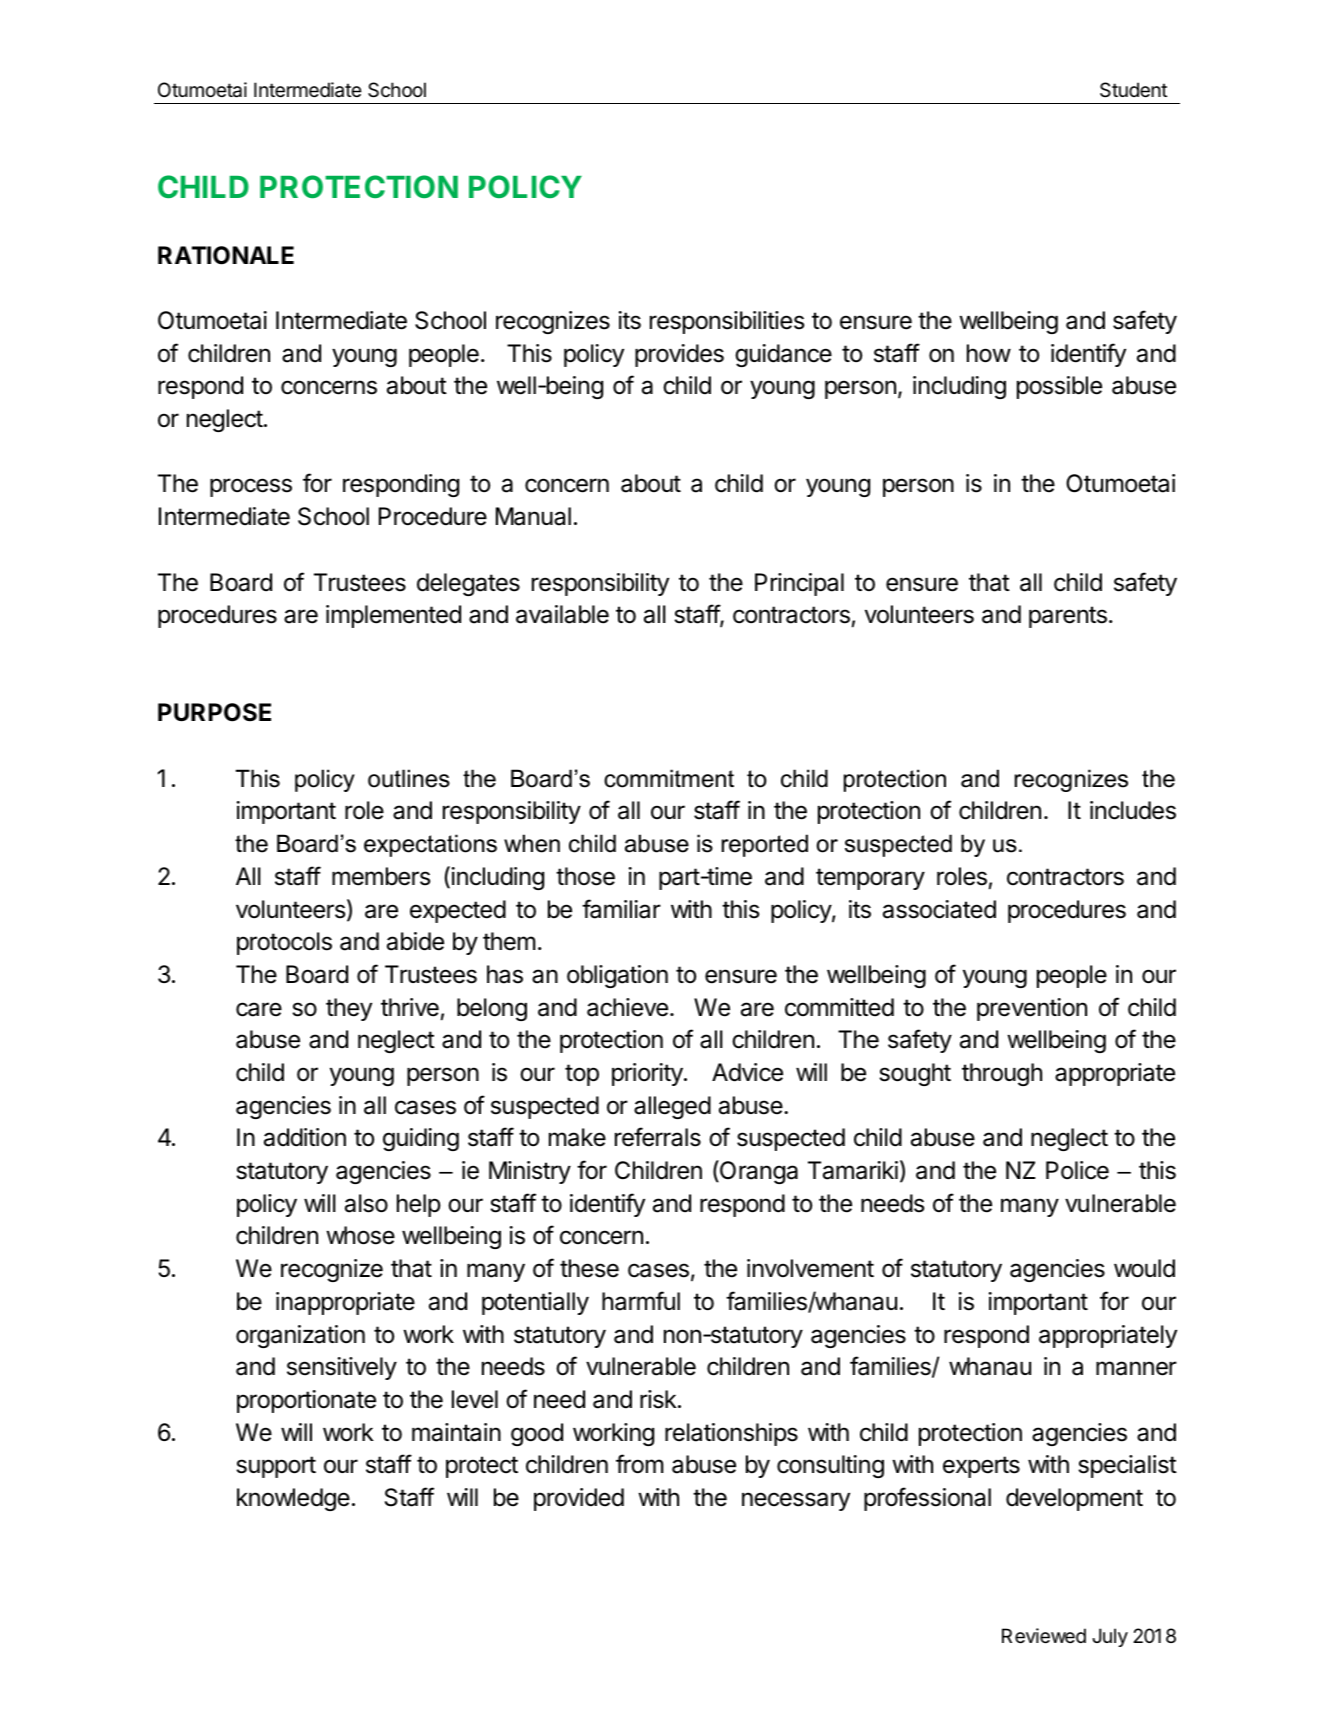 The image size is (1333, 1726). I want to click on possible, so click(1059, 387).
